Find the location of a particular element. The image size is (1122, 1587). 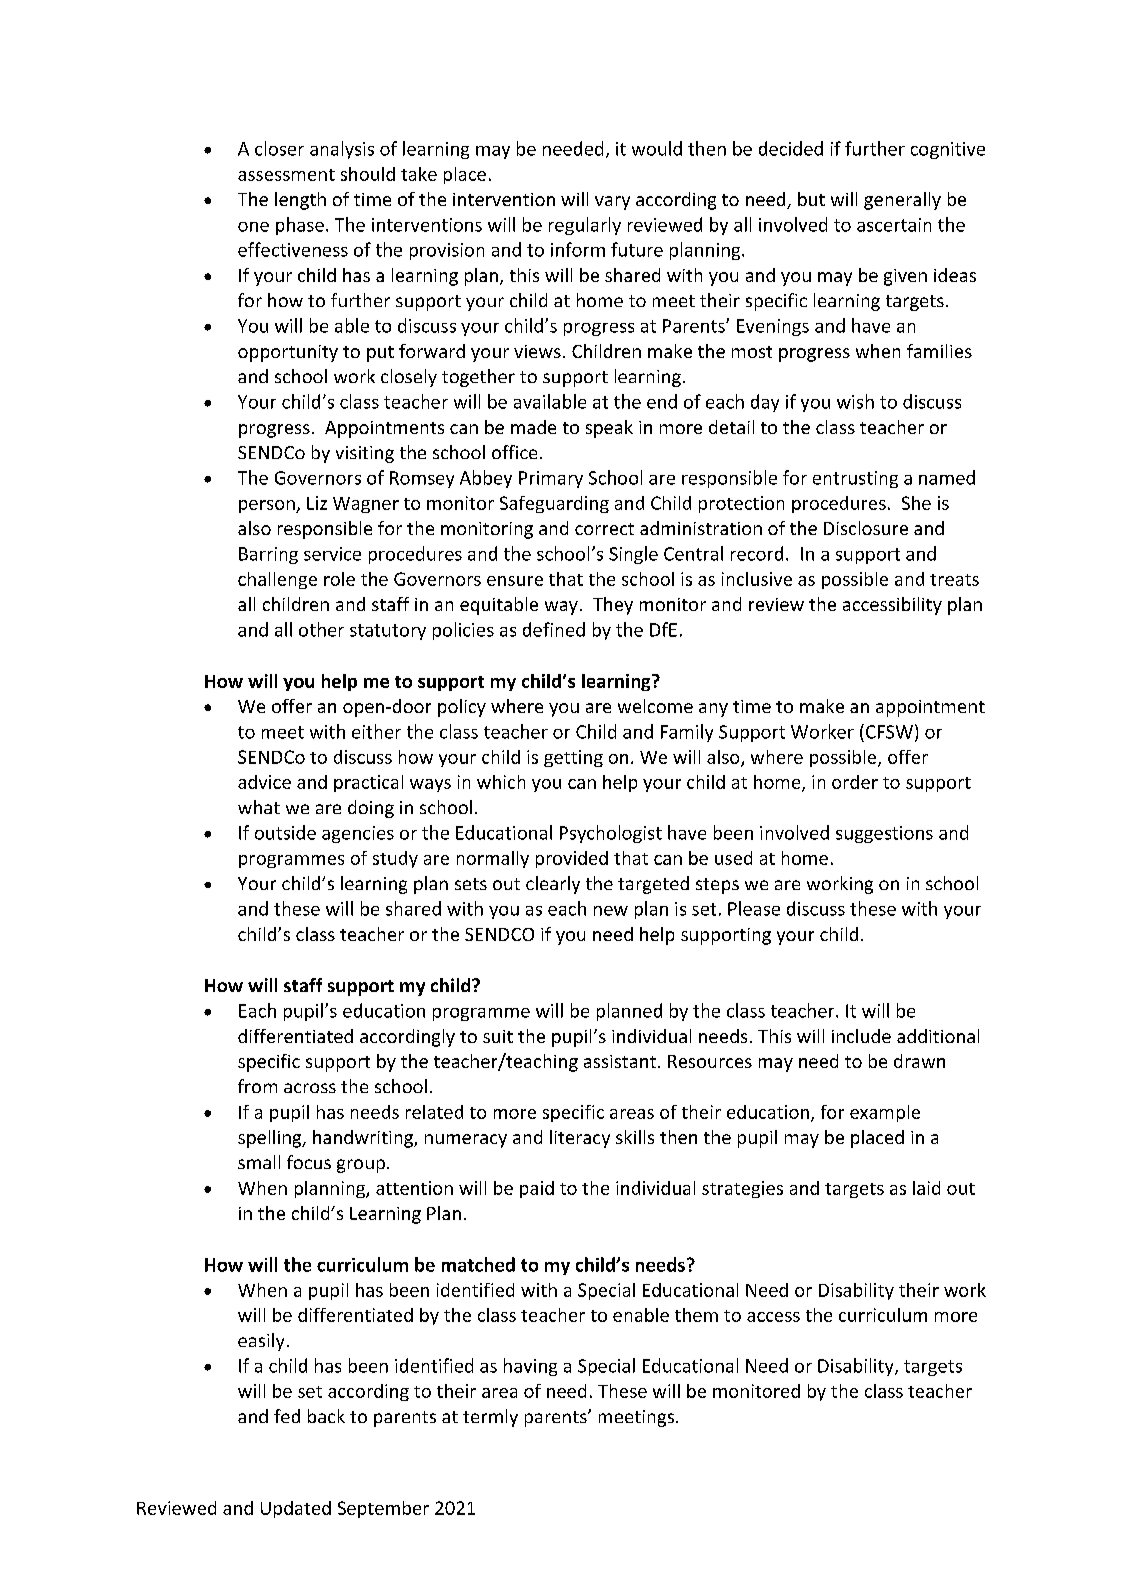

other is located at coordinates (321, 629).
